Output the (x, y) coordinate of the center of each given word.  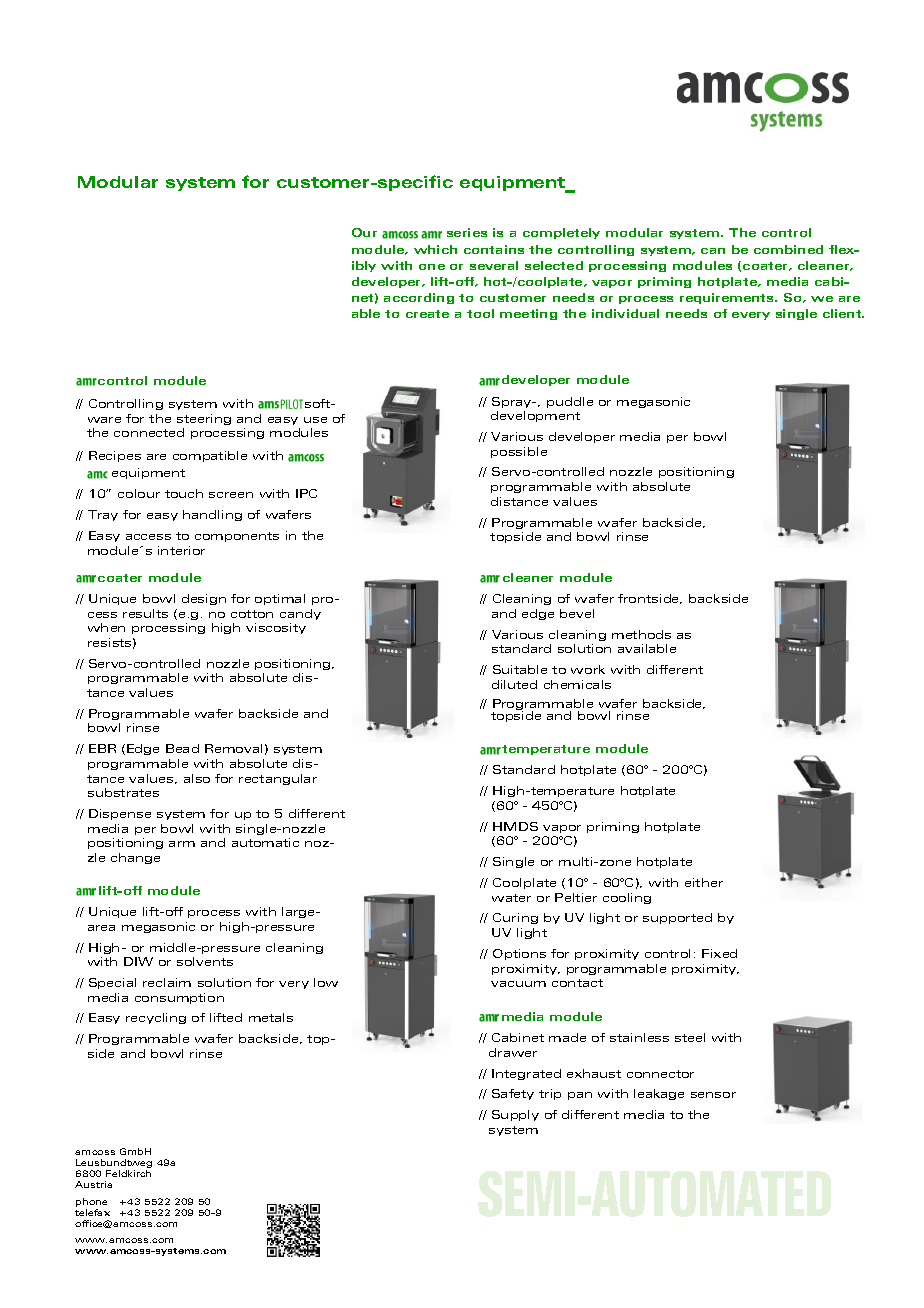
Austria (93, 1184)
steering (204, 419)
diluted (514, 684)
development (535, 416)
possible (519, 452)
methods (641, 634)
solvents (205, 961)
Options (519, 954)
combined (788, 249)
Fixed (719, 953)
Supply (515, 1115)
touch (184, 493)
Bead (182, 748)
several (494, 265)
